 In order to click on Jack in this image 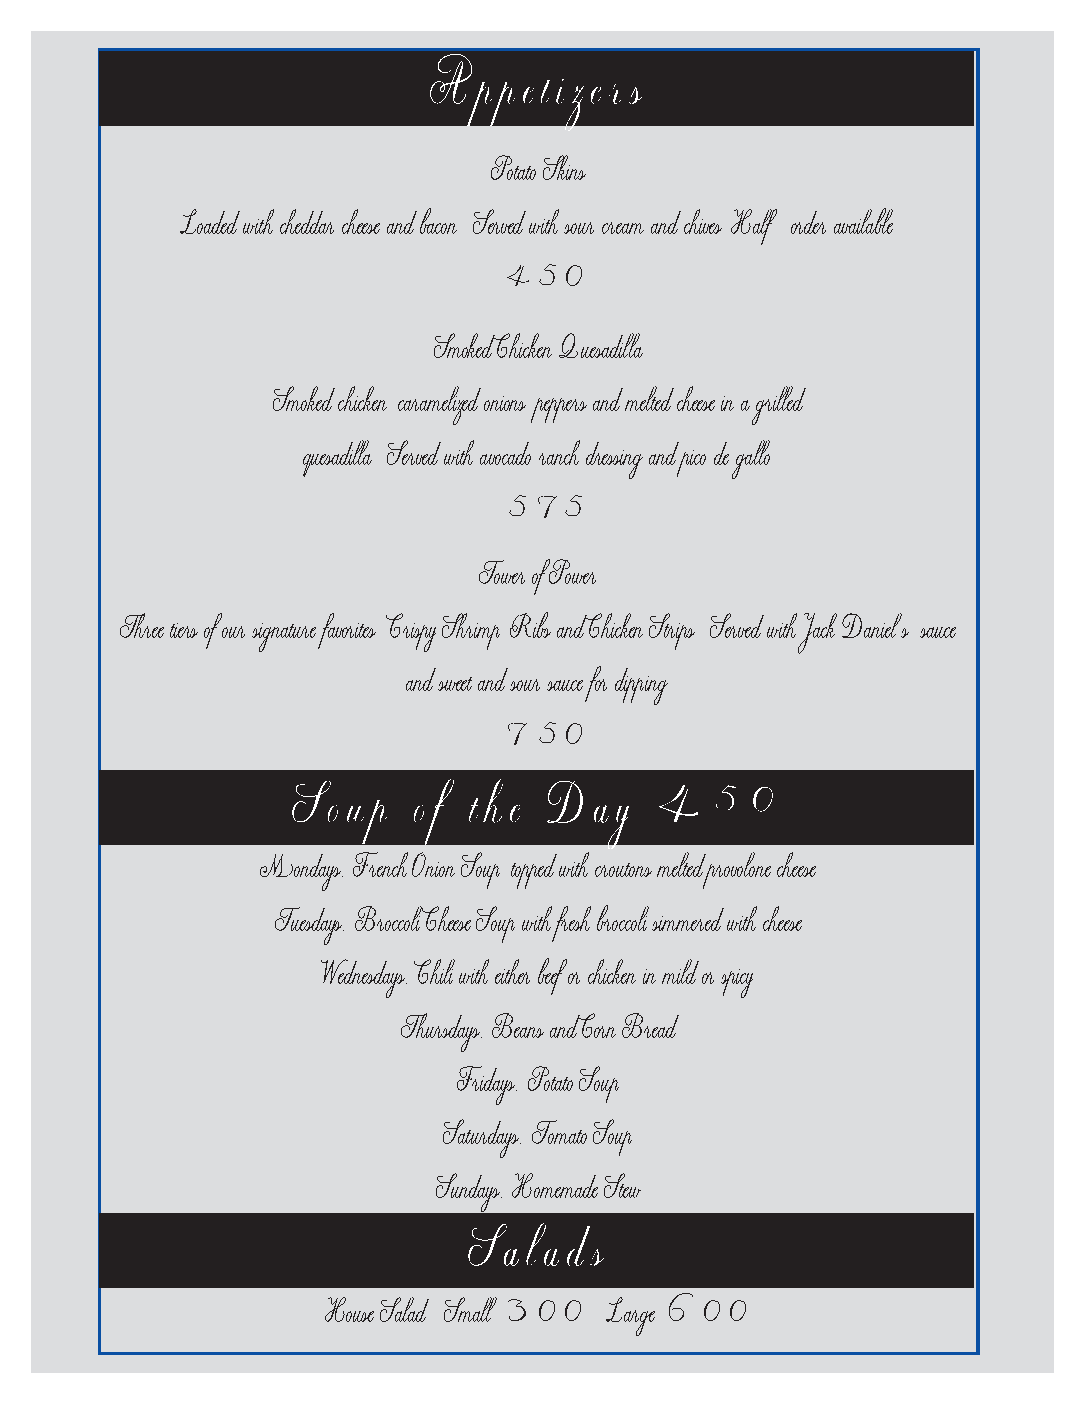, I will do `click(817, 633)`.
